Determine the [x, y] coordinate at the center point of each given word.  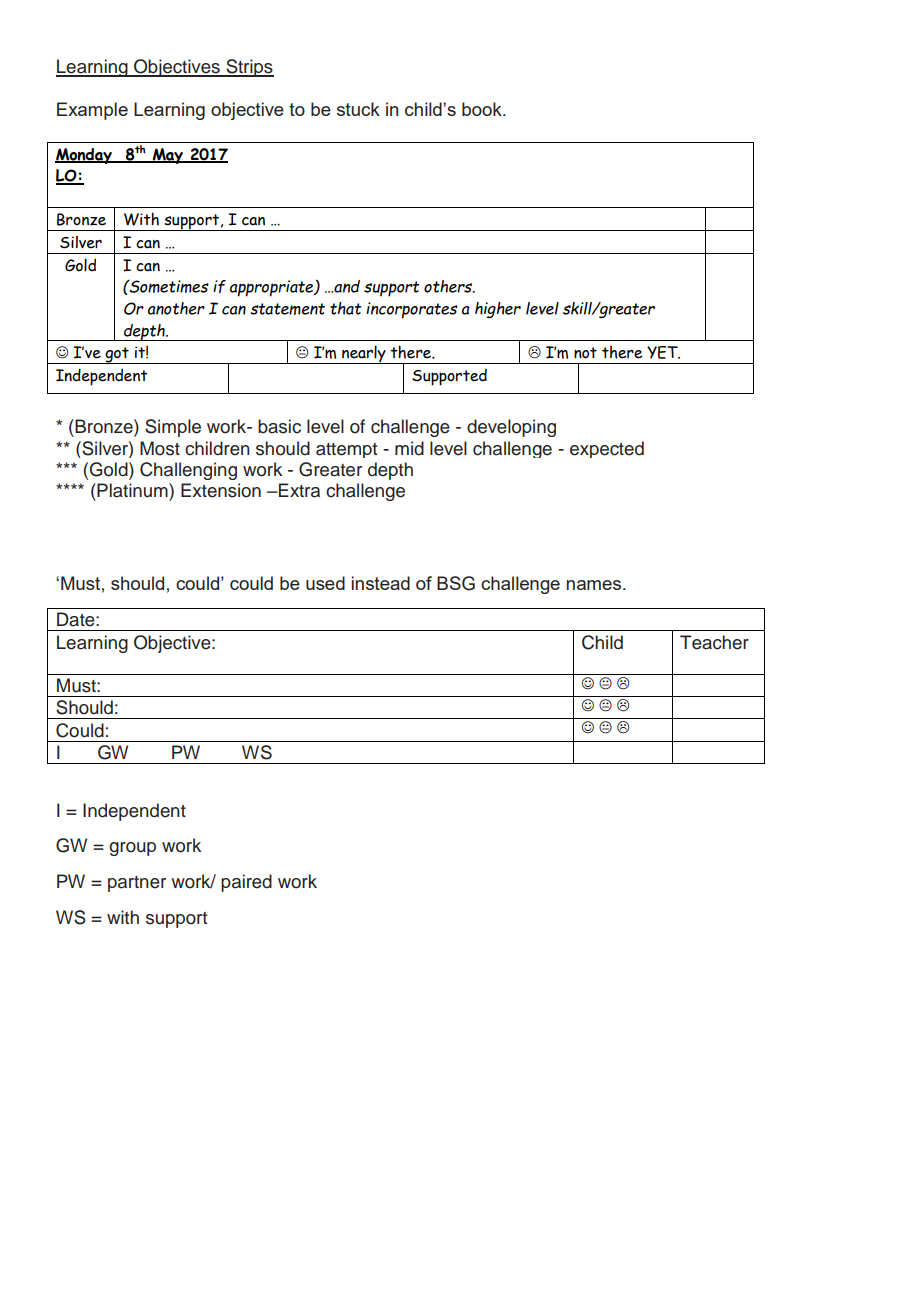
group [132, 849]
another [176, 308]
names [595, 585]
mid [409, 448]
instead [381, 583]
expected [607, 449]
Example [92, 111]
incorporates [412, 310]
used [325, 583]
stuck [358, 109]
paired [246, 883]
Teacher [714, 642]
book [483, 109]
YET [663, 352]
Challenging [188, 471]
